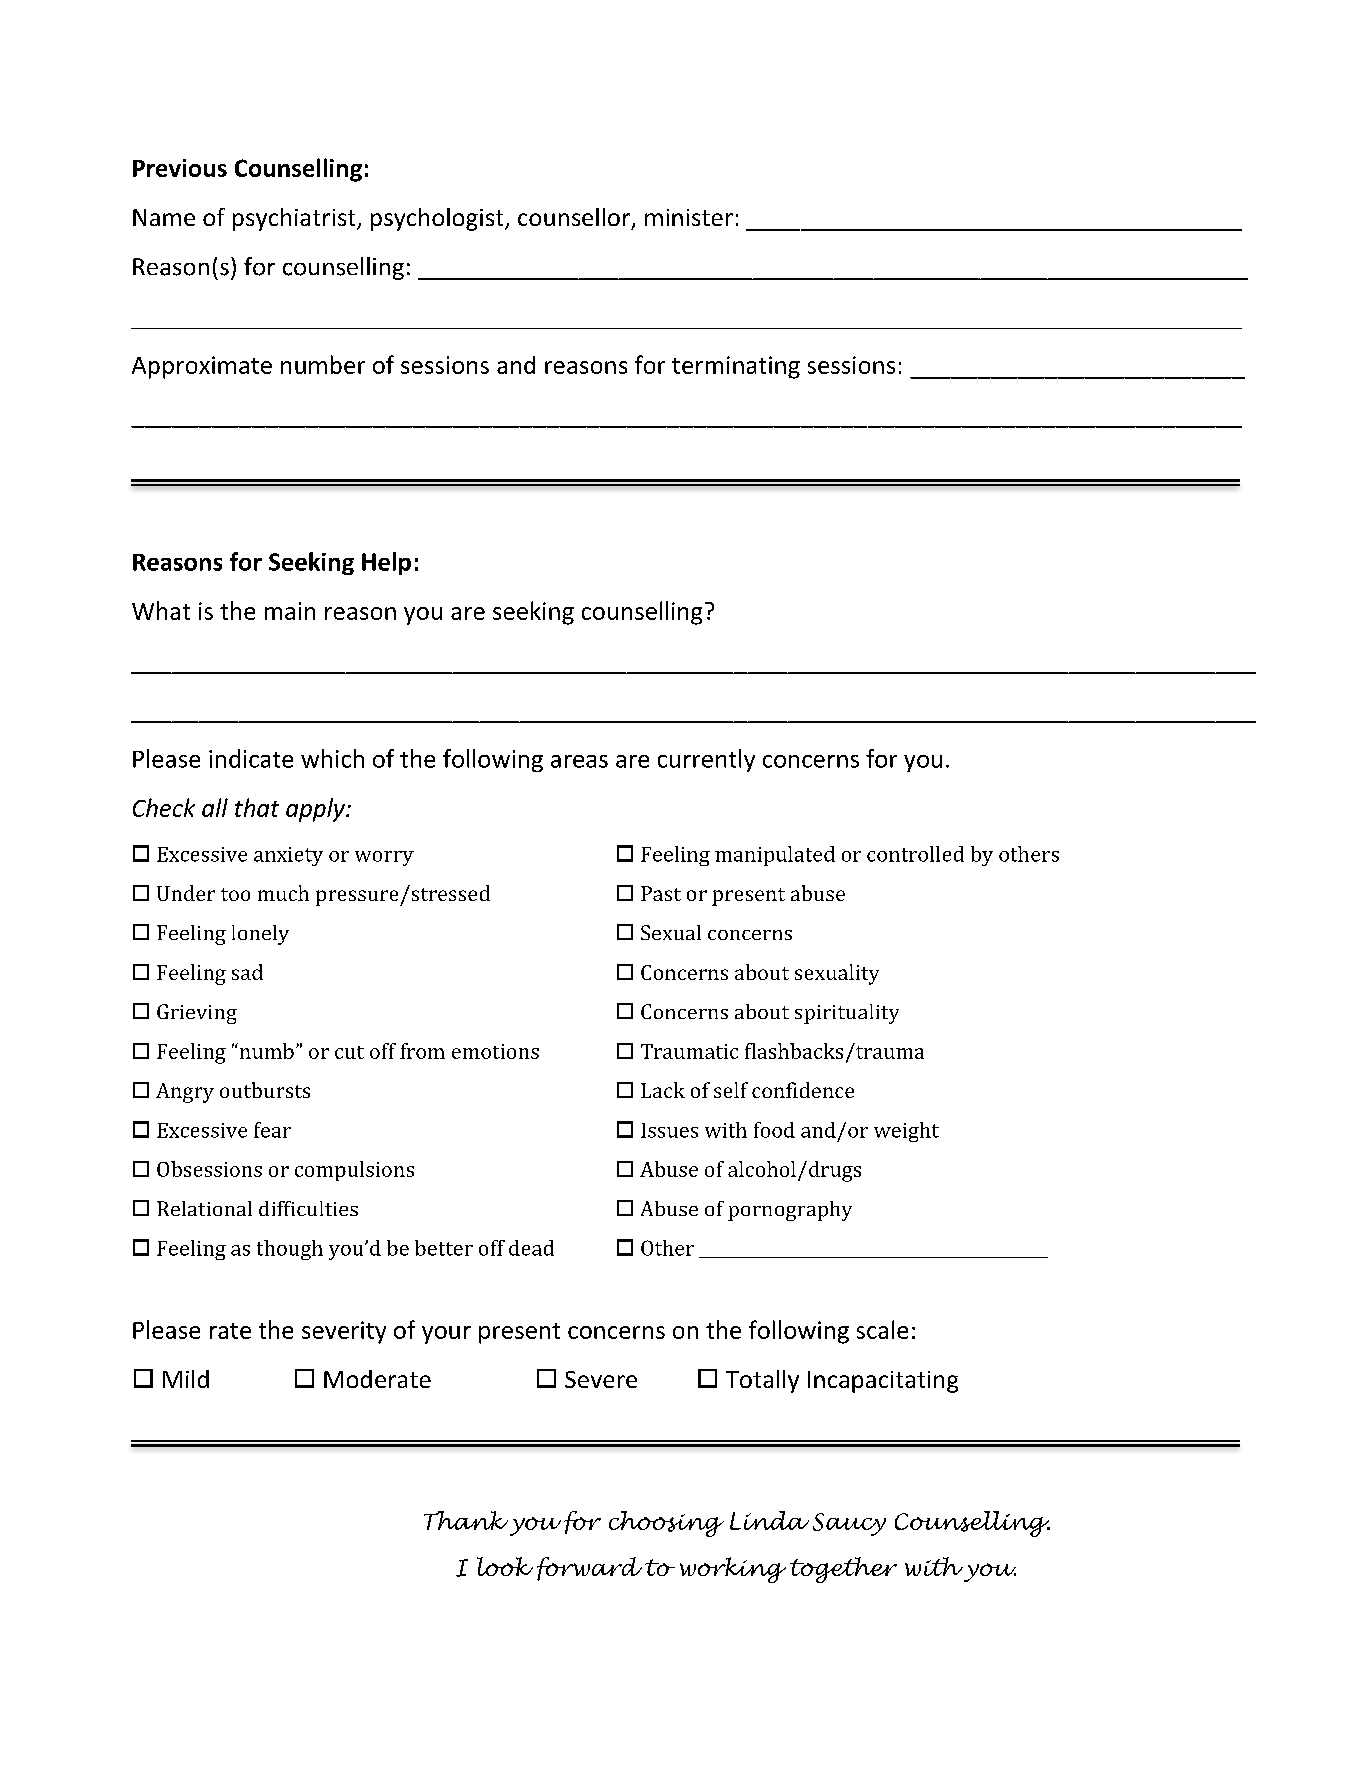 The height and width of the image is (1774, 1371). What do you see at coordinates (601, 1379) in the image?
I see `Severe` at bounding box center [601, 1379].
